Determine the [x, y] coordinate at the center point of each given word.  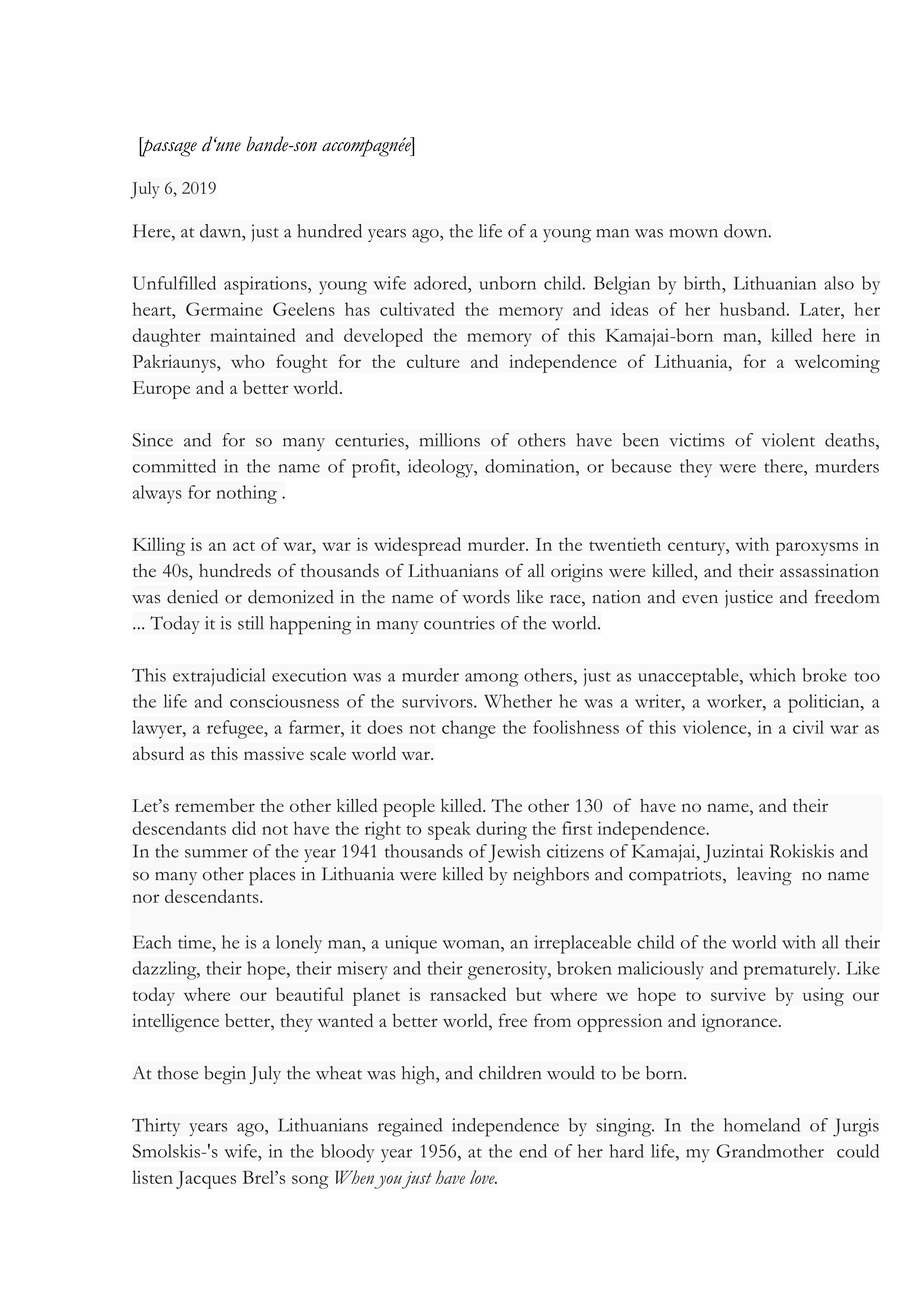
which [772, 675]
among [492, 680]
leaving [764, 876]
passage [168, 147]
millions [449, 440]
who [248, 361]
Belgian [622, 285]
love [483, 1177]
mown [693, 233]
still [251, 623]
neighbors [551, 876]
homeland [762, 1125]
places [272, 876]
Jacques [206, 1180]
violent [788, 440]
